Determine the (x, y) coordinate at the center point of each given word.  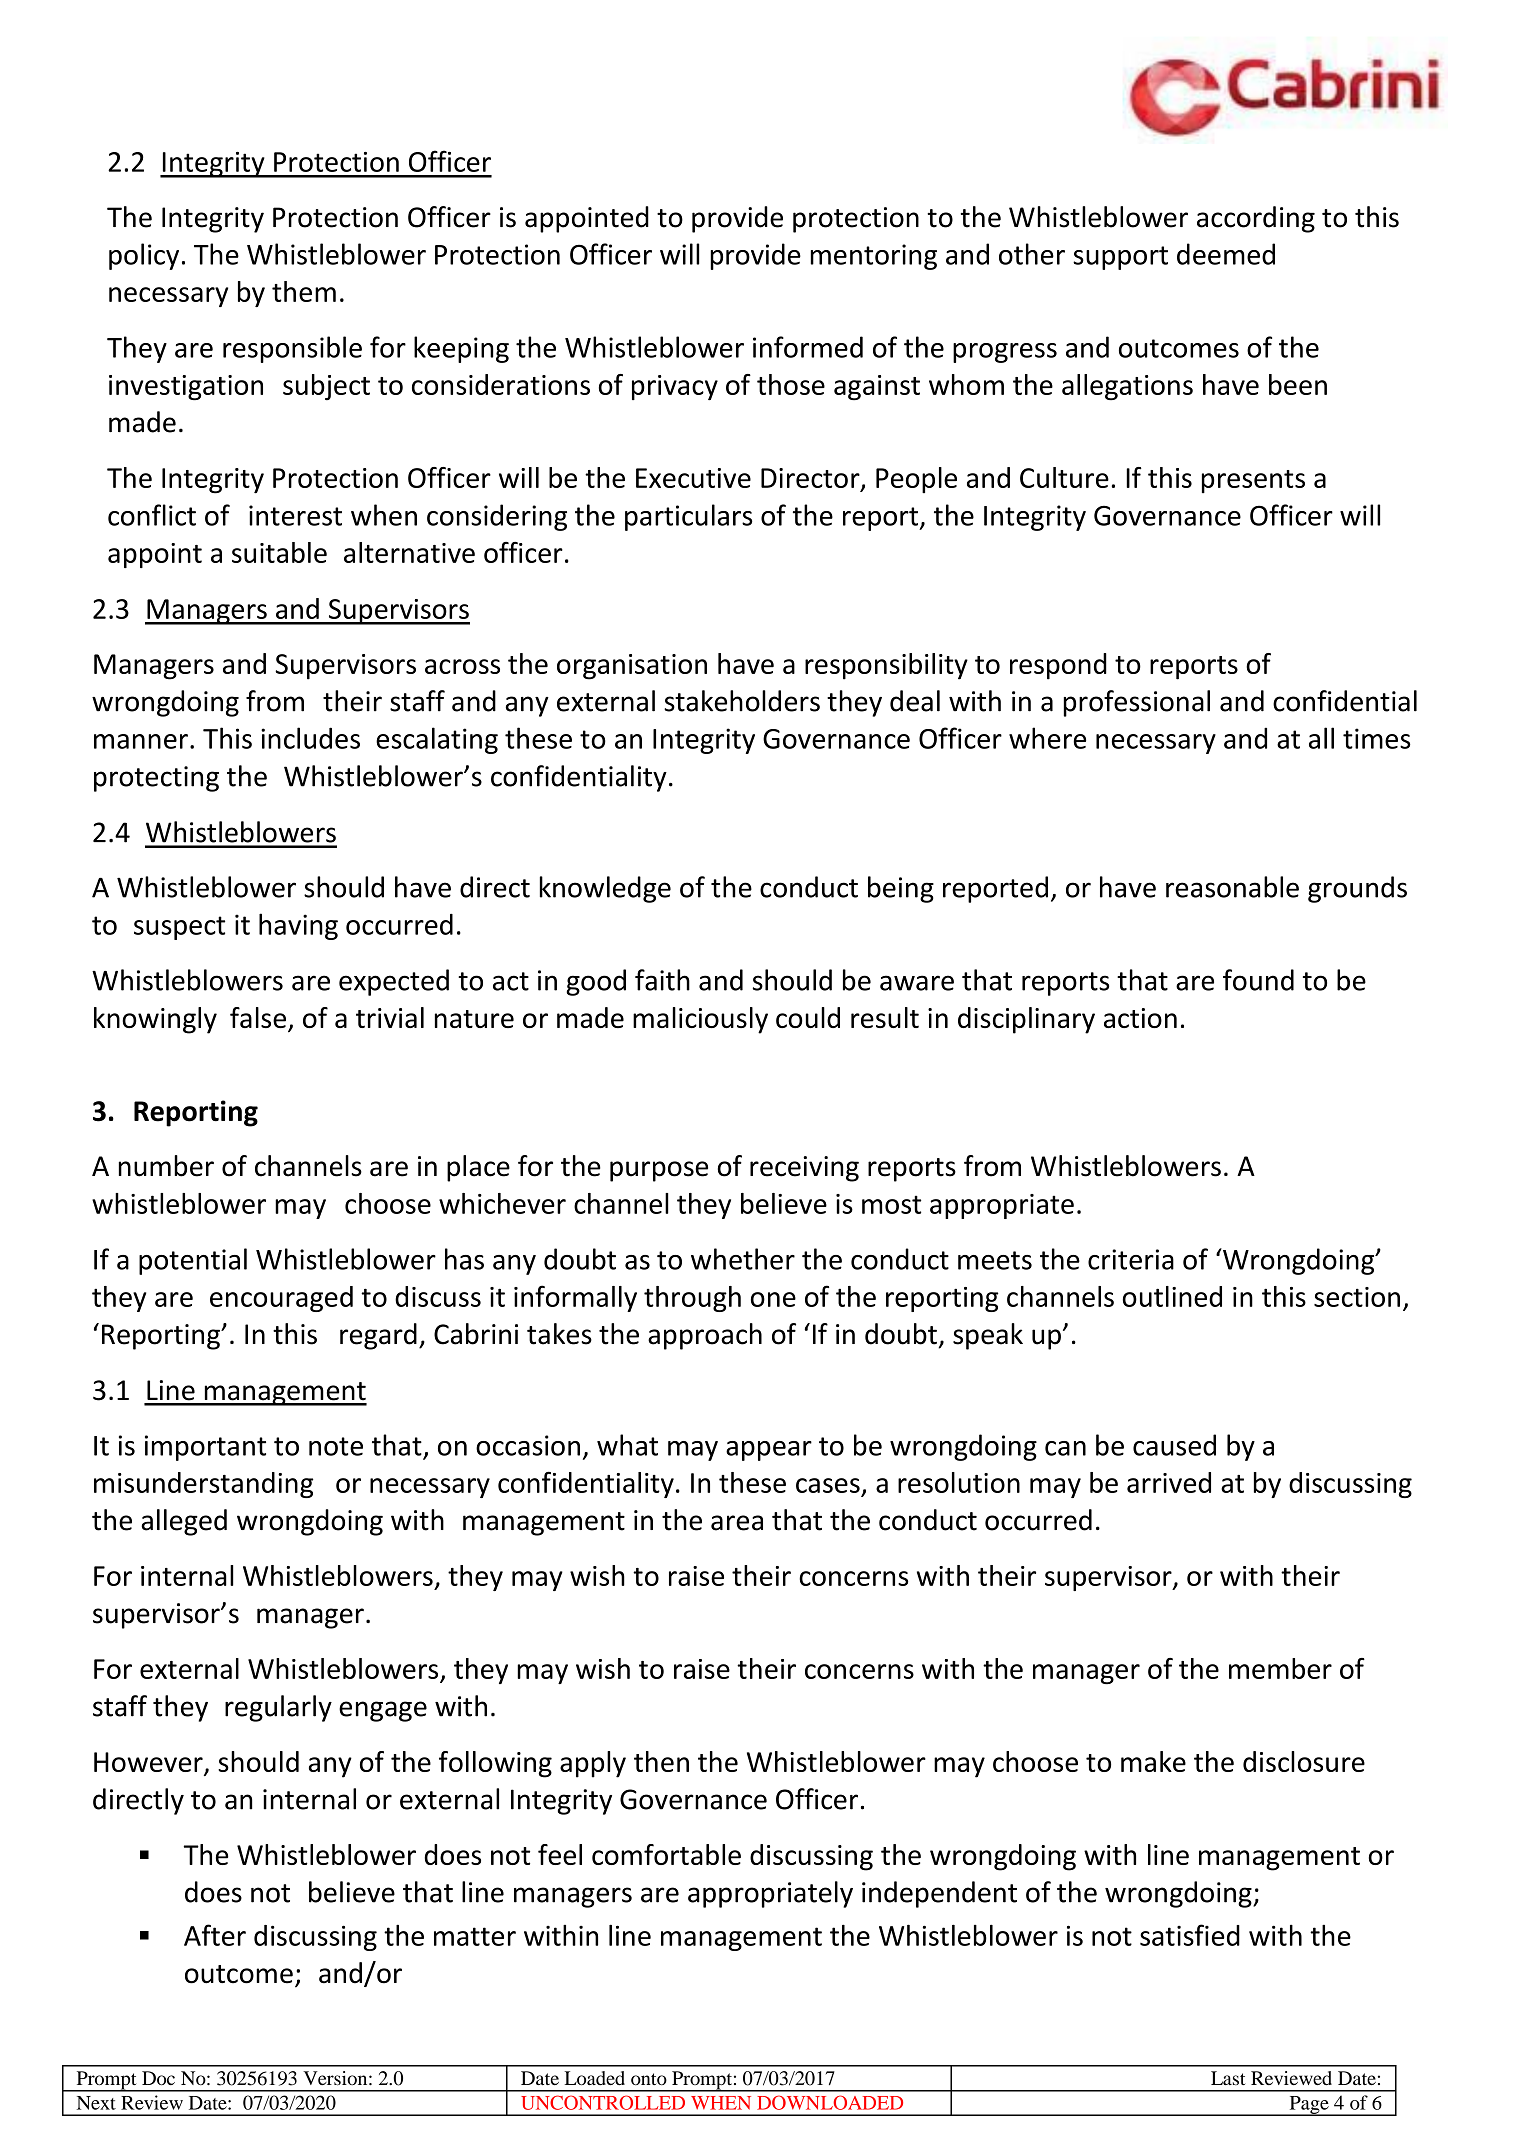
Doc (158, 2078)
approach (705, 1336)
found (1258, 980)
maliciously (700, 1020)
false (259, 1019)
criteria (1131, 1259)
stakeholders (742, 701)
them (304, 291)
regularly (278, 1708)
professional (1136, 703)
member (1280, 1668)
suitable (279, 552)
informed (808, 347)
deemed (1226, 254)
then (661, 1761)
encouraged (281, 1299)
